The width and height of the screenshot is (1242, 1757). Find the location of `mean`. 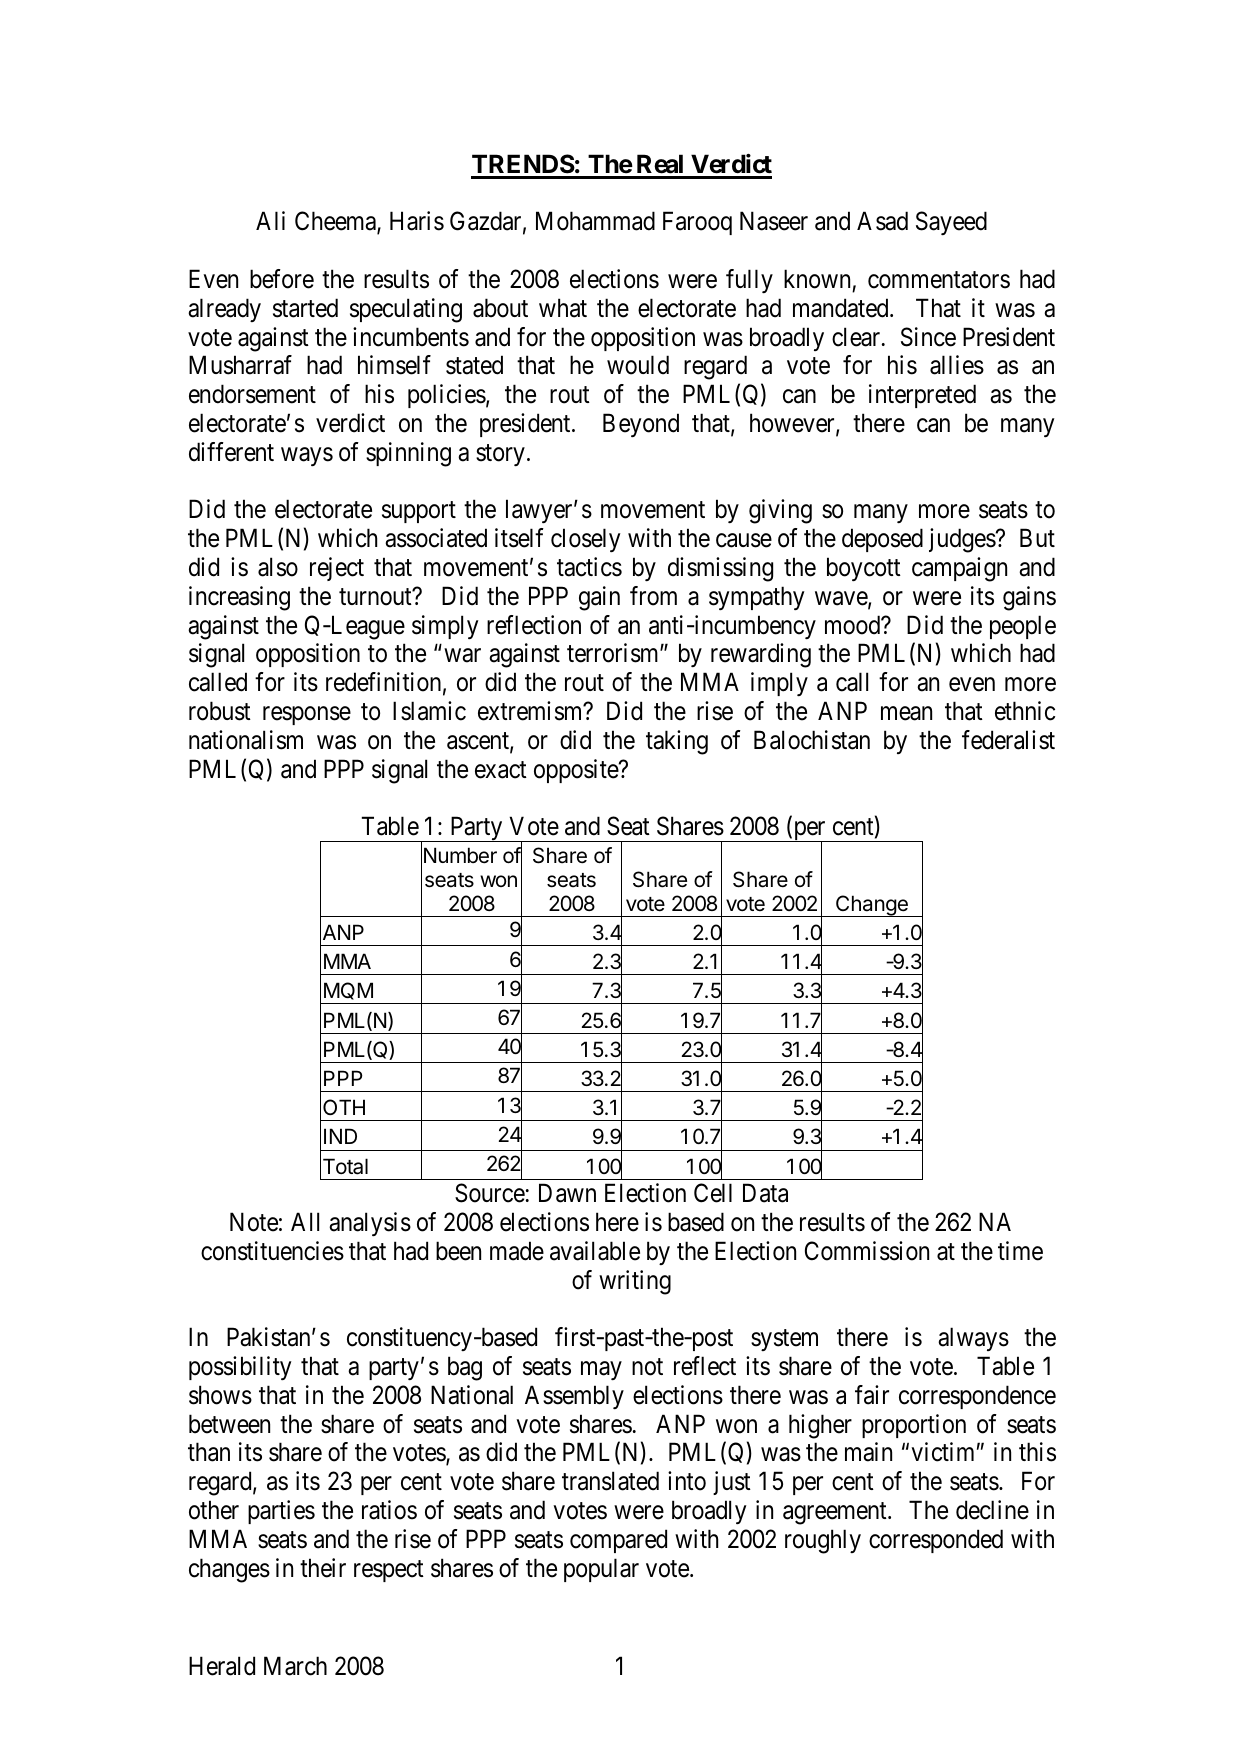

mean is located at coordinates (906, 713).
